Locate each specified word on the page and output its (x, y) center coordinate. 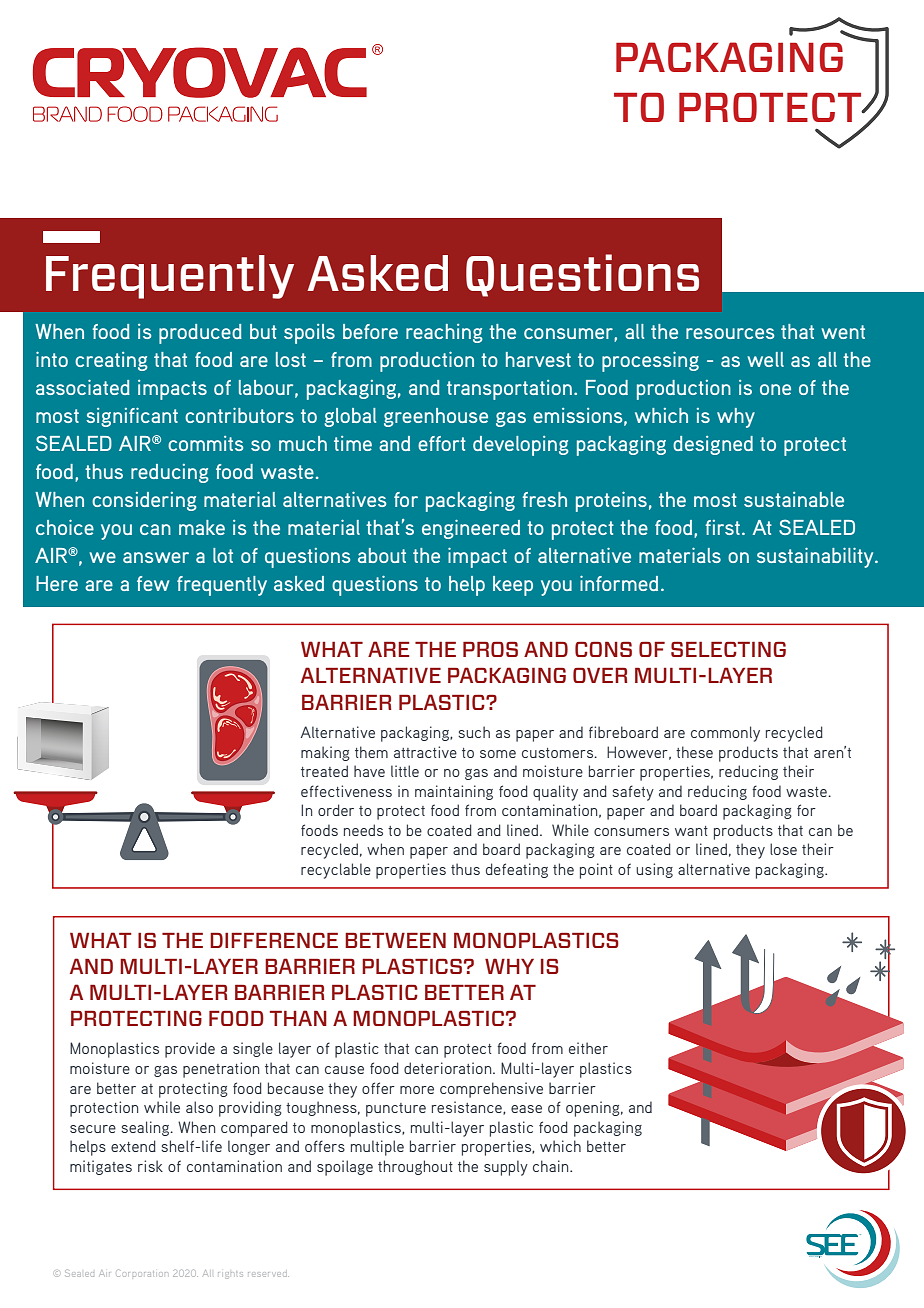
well (765, 359)
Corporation (141, 1274)
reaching (444, 333)
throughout (415, 1167)
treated (324, 771)
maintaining (454, 792)
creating (111, 361)
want (691, 831)
